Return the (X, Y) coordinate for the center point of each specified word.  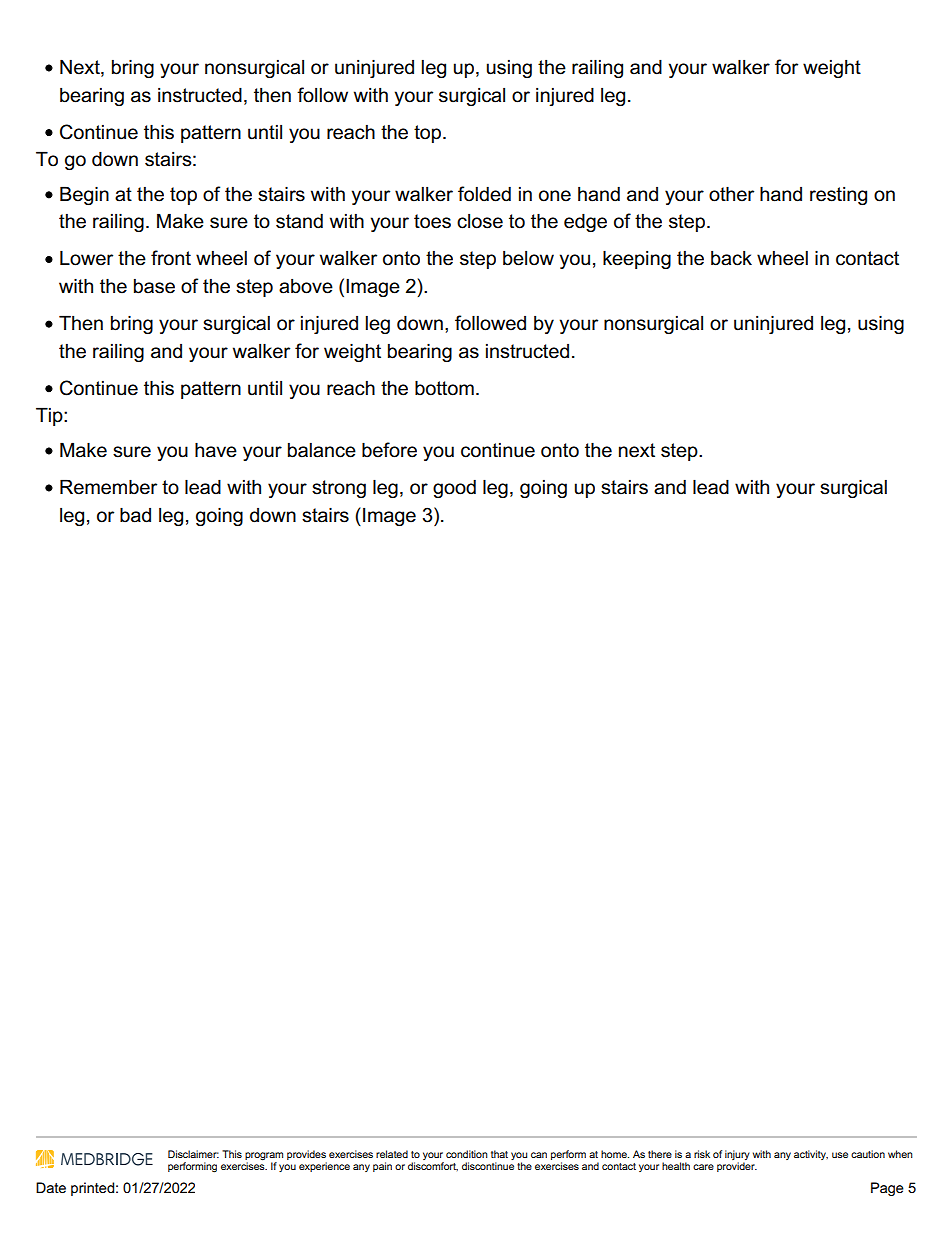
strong (339, 489)
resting (838, 196)
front (171, 258)
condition (467, 1154)
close (480, 221)
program (264, 1157)
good (454, 489)
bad (135, 515)
